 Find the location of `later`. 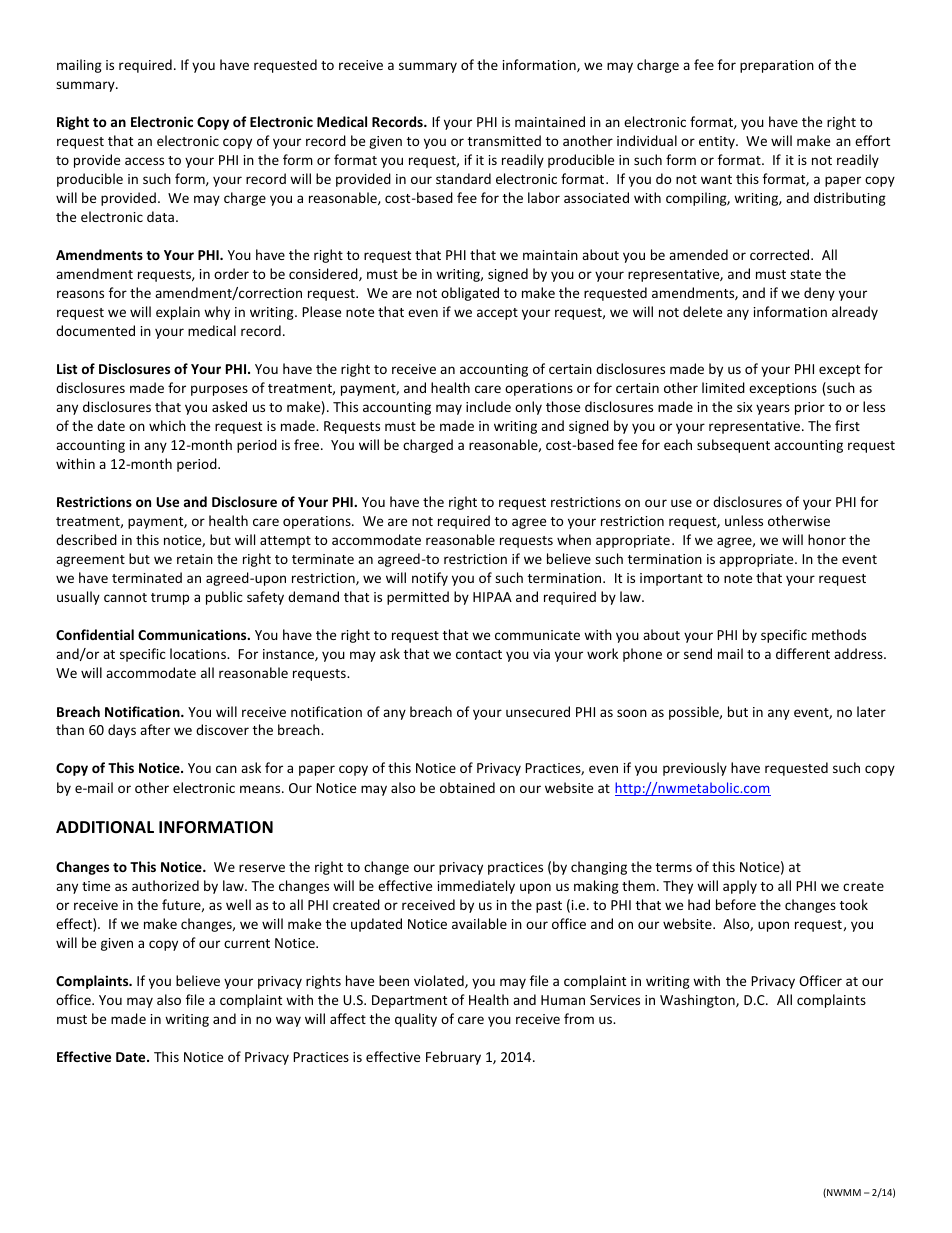

later is located at coordinates (871, 711).
